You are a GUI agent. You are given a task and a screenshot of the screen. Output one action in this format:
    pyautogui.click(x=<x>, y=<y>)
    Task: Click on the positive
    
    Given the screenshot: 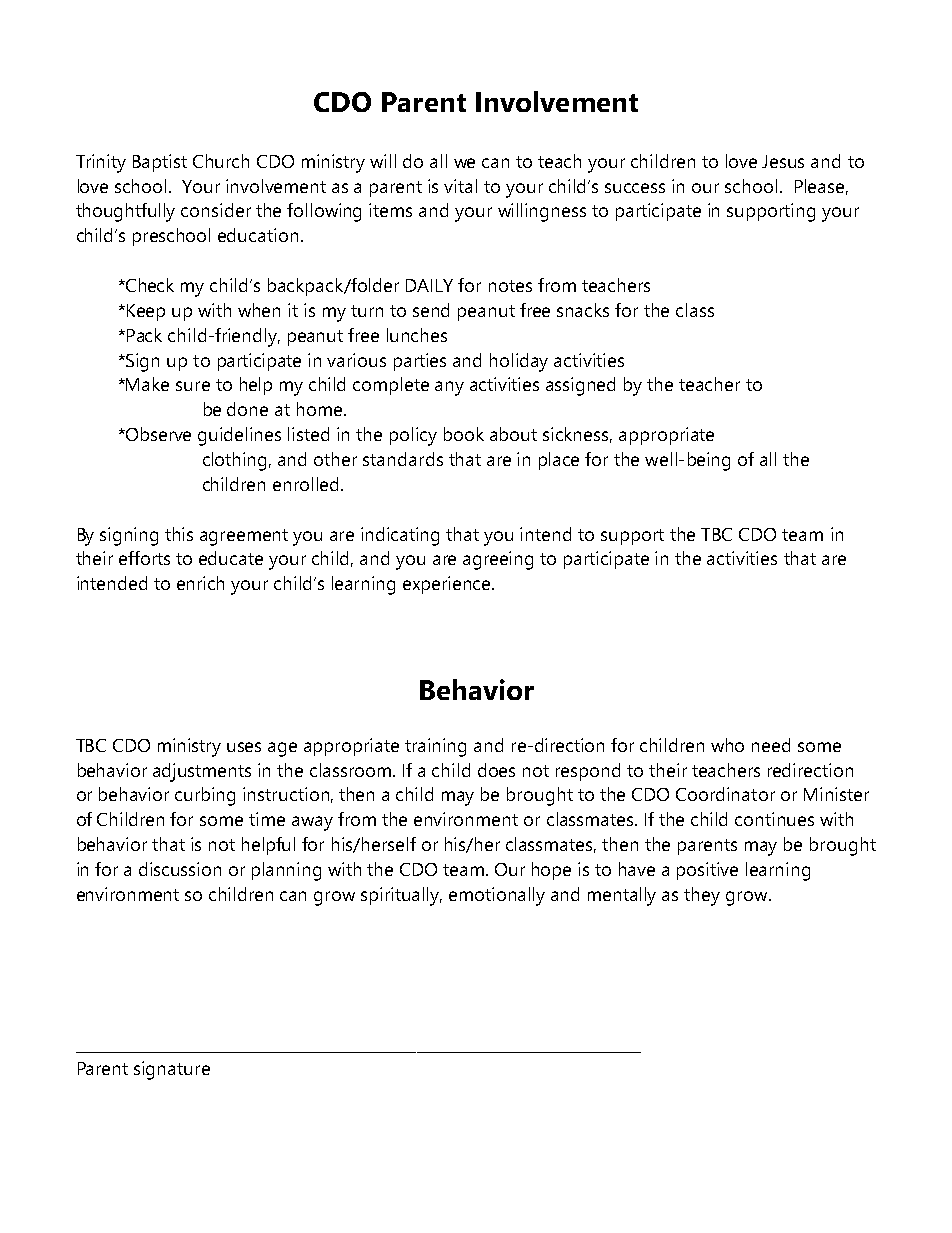 What is the action you would take?
    pyautogui.click(x=707, y=871)
